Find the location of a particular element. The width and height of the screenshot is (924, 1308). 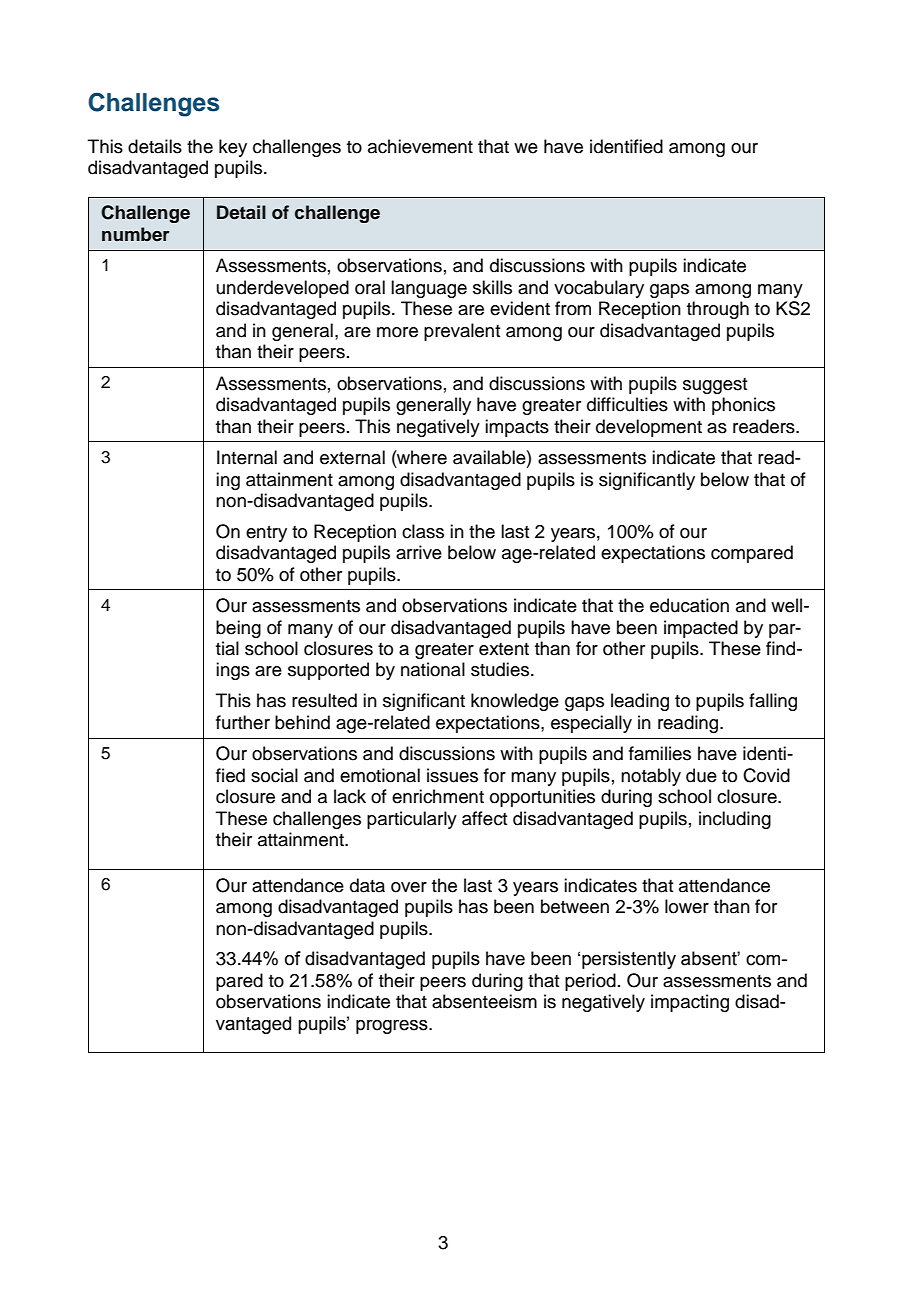

prevalent is located at coordinates (462, 332).
